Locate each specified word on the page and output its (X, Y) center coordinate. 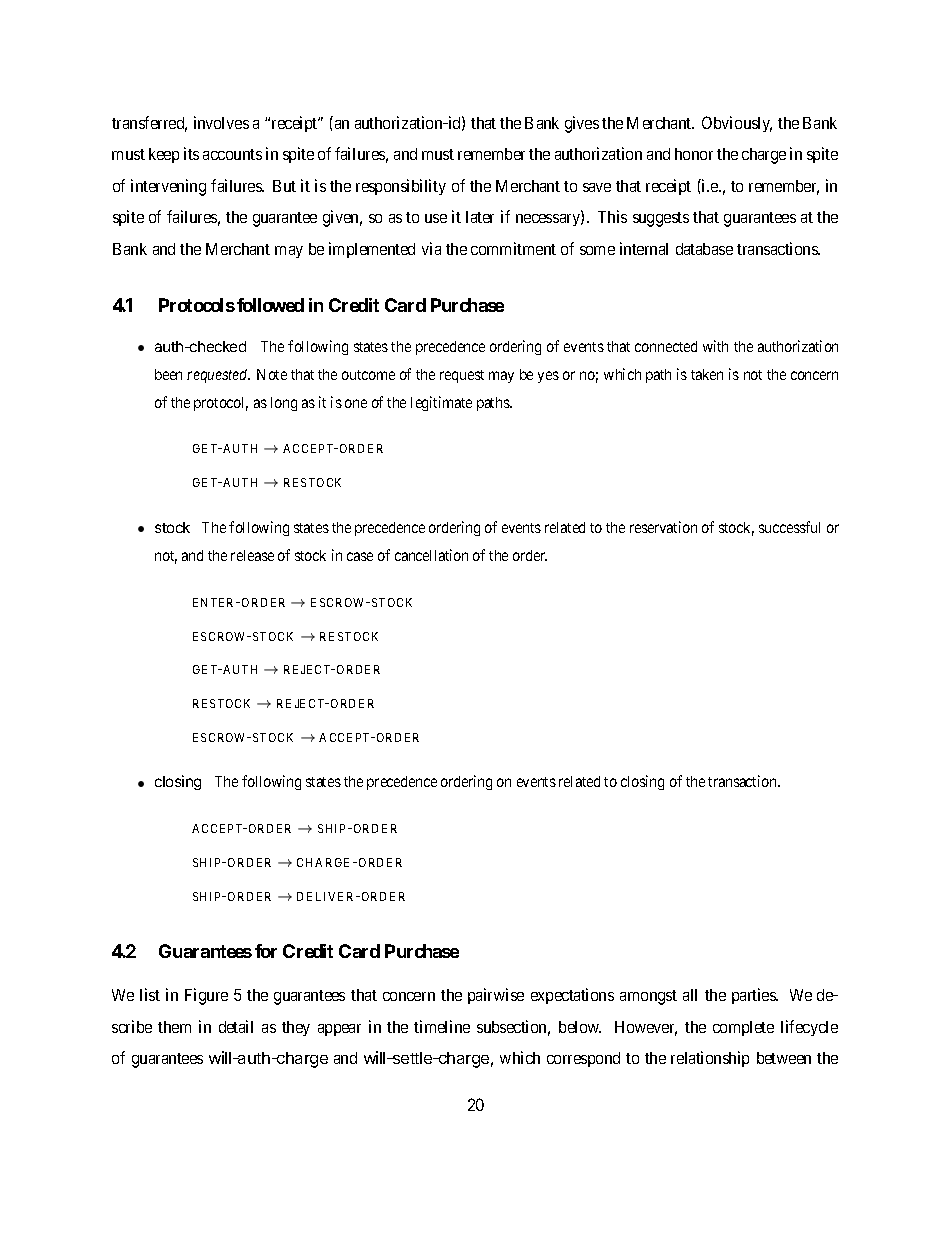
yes (548, 377)
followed (270, 305)
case (360, 556)
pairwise (496, 996)
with (715, 346)
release (252, 555)
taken (707, 374)
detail (236, 1026)
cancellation (431, 555)
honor (694, 154)
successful (789, 527)
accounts (232, 154)
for (266, 951)
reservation (663, 527)
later (480, 217)
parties (755, 996)
